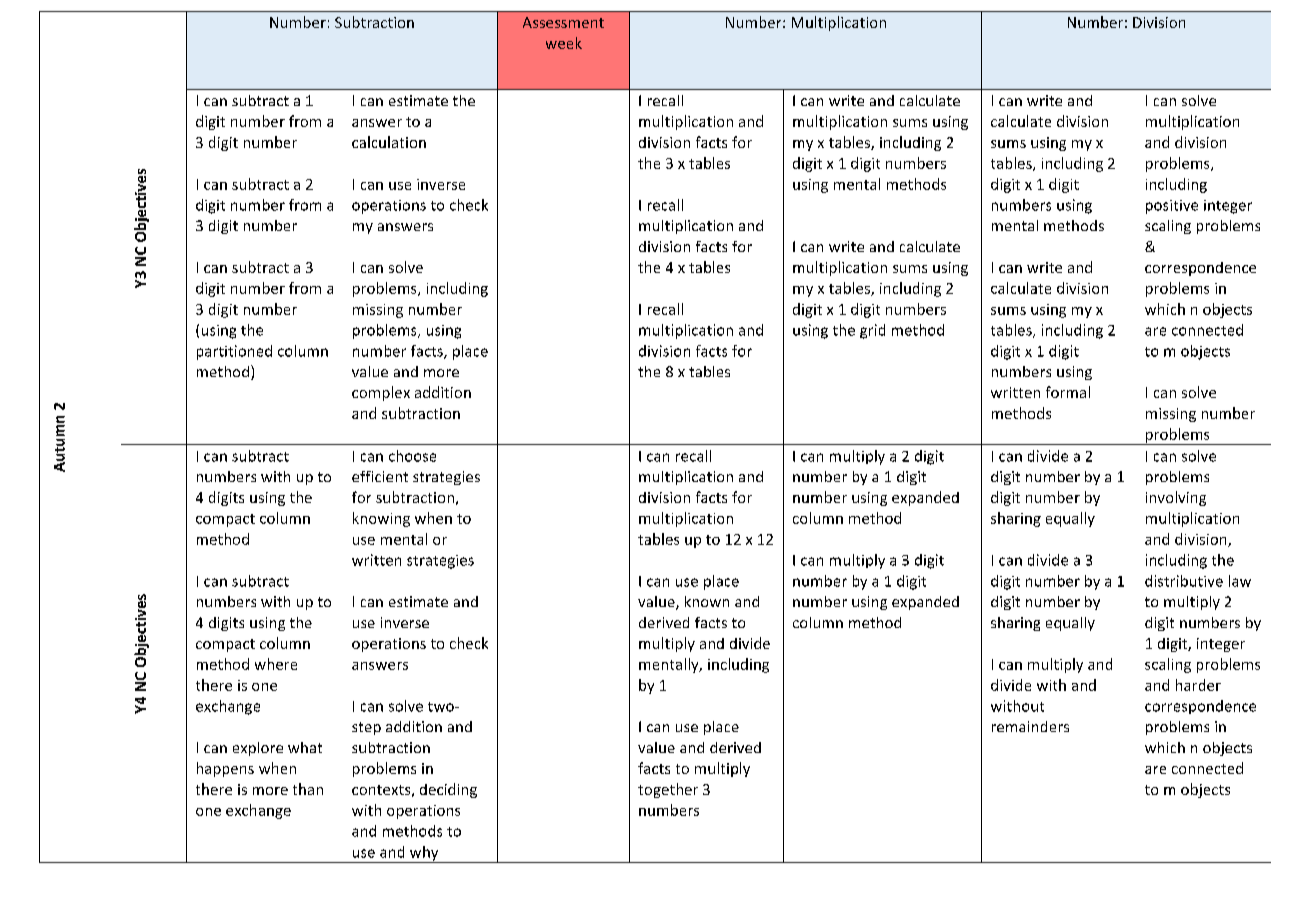  What do you see at coordinates (276, 664) in the screenshot?
I see `where` at bounding box center [276, 664].
